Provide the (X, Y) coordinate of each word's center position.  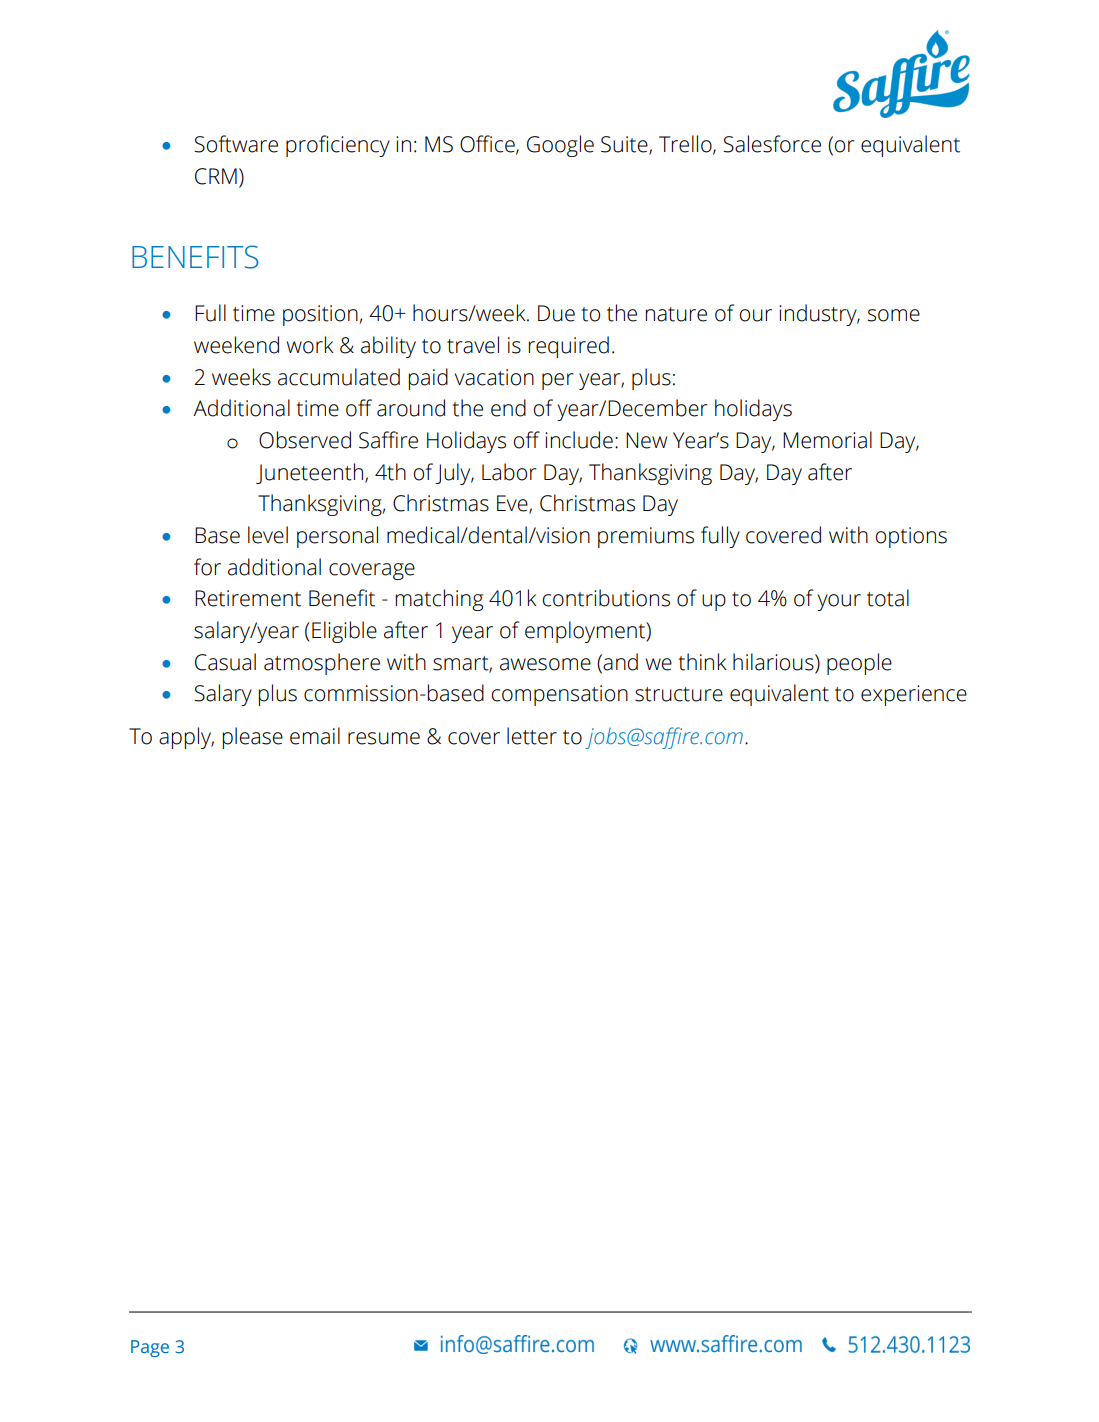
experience (914, 695)
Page (150, 1348)
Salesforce (772, 144)
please (252, 738)
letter (532, 736)
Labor (509, 472)
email (315, 736)
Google (560, 146)
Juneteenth (309, 473)
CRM (216, 176)
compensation (559, 695)
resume (384, 738)
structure (679, 694)
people (859, 664)
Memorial (827, 440)
